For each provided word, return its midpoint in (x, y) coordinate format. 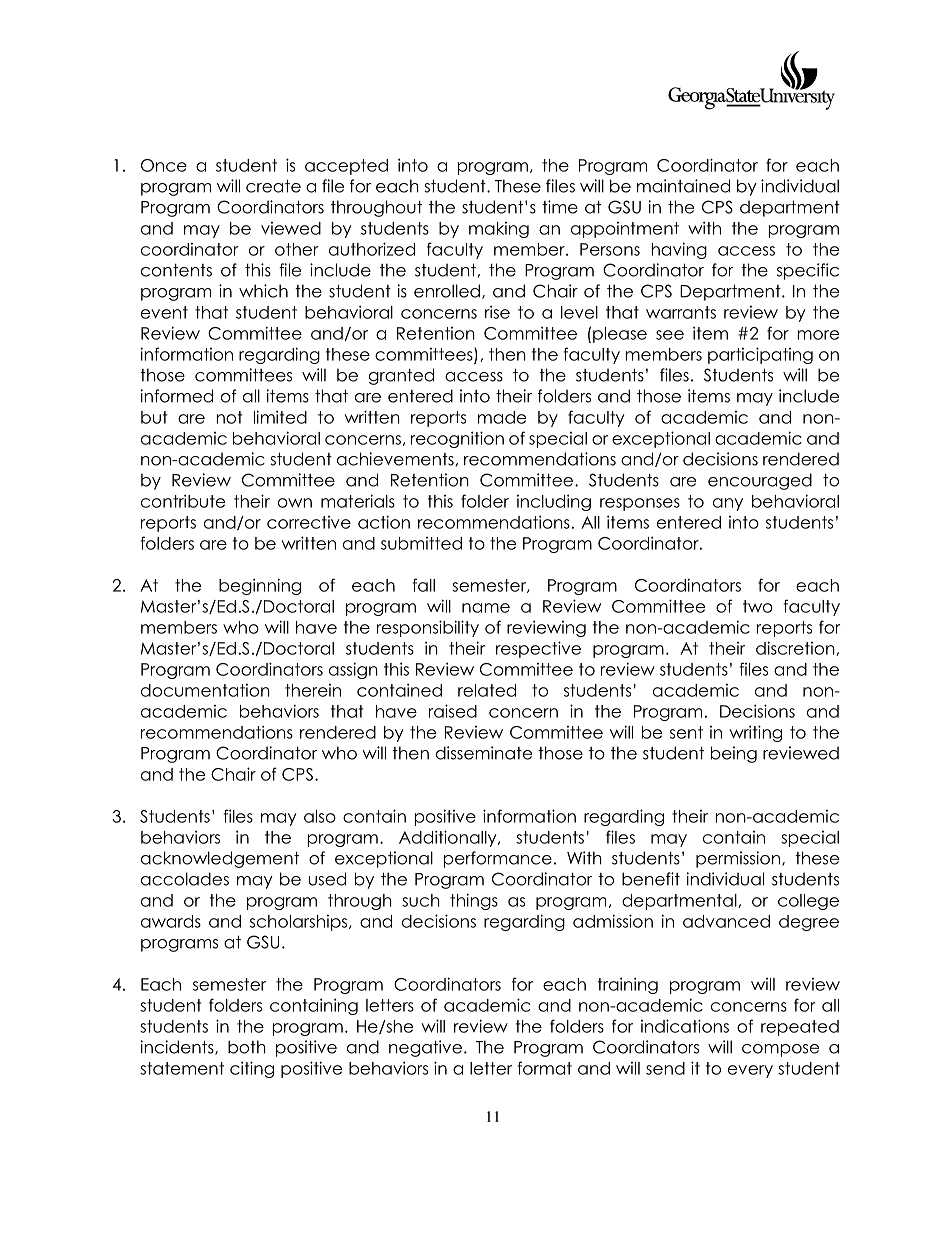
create (273, 186)
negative (425, 1048)
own (295, 503)
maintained (683, 186)
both (247, 1047)
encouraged (760, 481)
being (734, 754)
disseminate (484, 753)
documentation (205, 690)
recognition (457, 439)
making (499, 230)
